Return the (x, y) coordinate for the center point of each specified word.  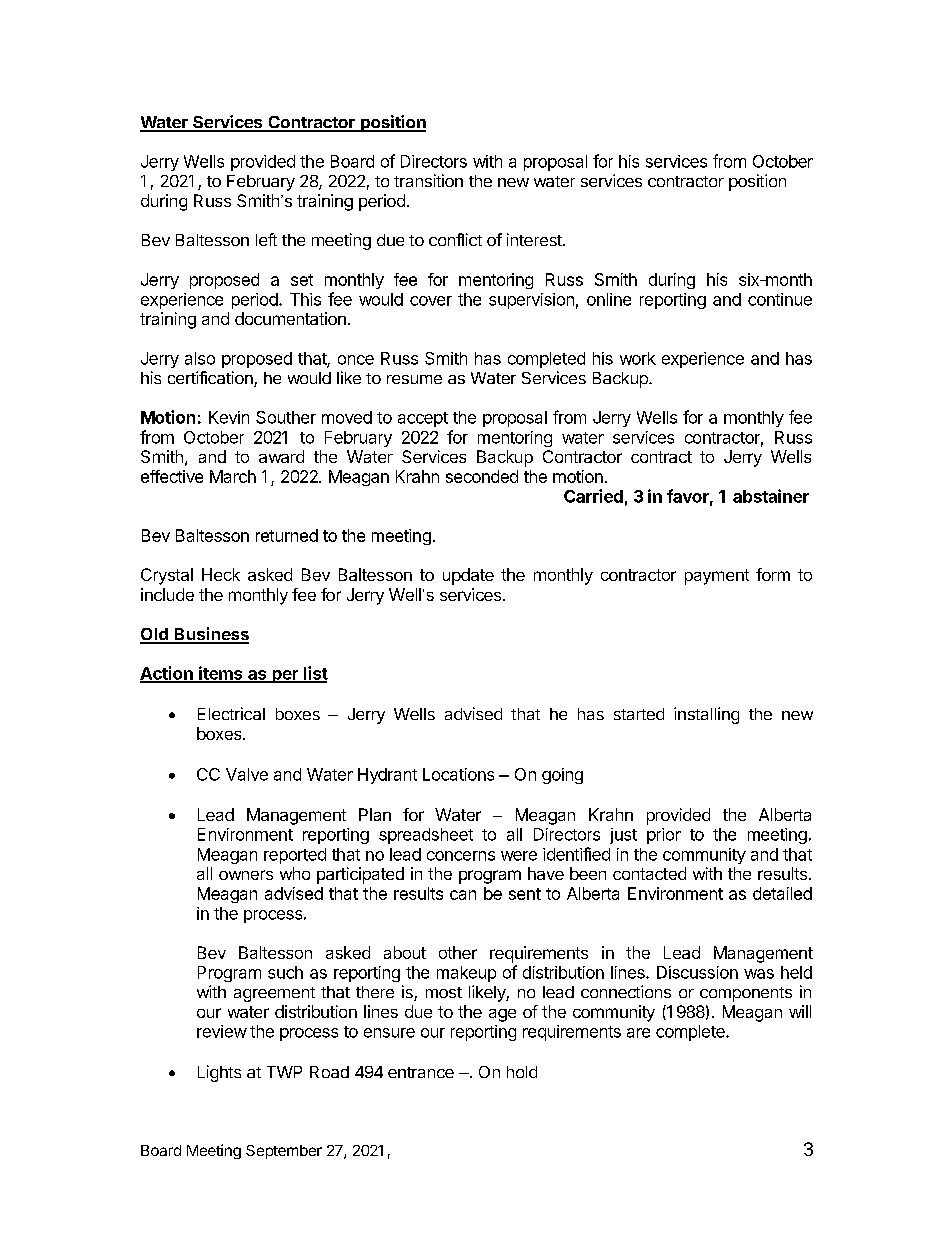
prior (664, 836)
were (519, 856)
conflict (455, 239)
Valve (247, 774)
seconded (482, 476)
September (284, 1152)
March (233, 476)
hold (522, 1072)
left (266, 239)
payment (717, 577)
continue (780, 299)
